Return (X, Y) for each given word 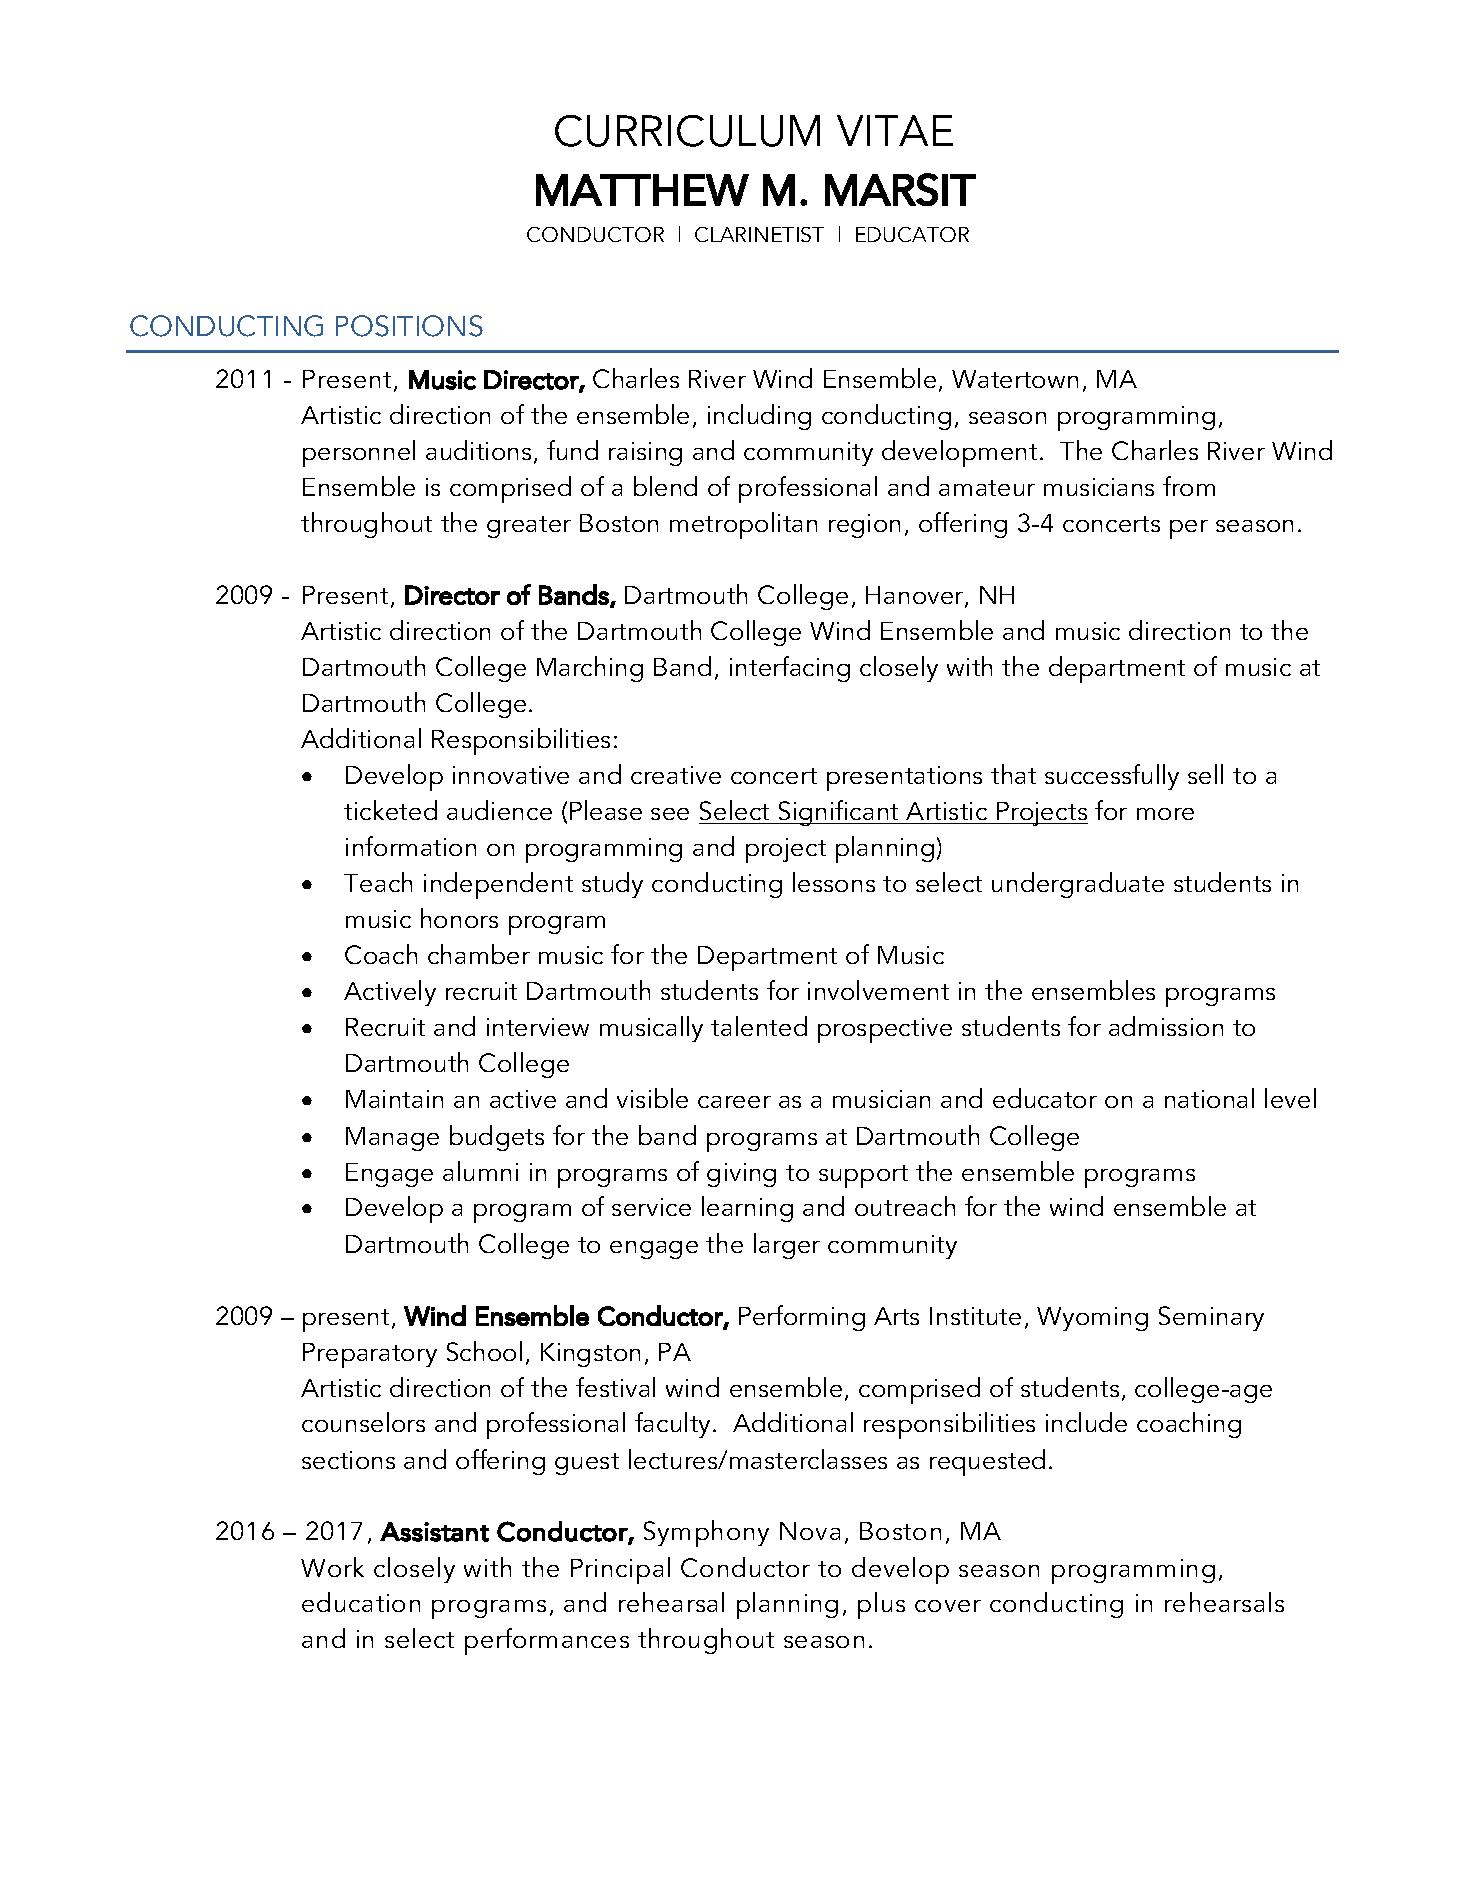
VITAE (895, 130)
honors (459, 918)
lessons (834, 882)
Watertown (1015, 379)
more (1165, 814)
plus (881, 1605)
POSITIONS (409, 326)
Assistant (434, 1532)
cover (948, 1606)
